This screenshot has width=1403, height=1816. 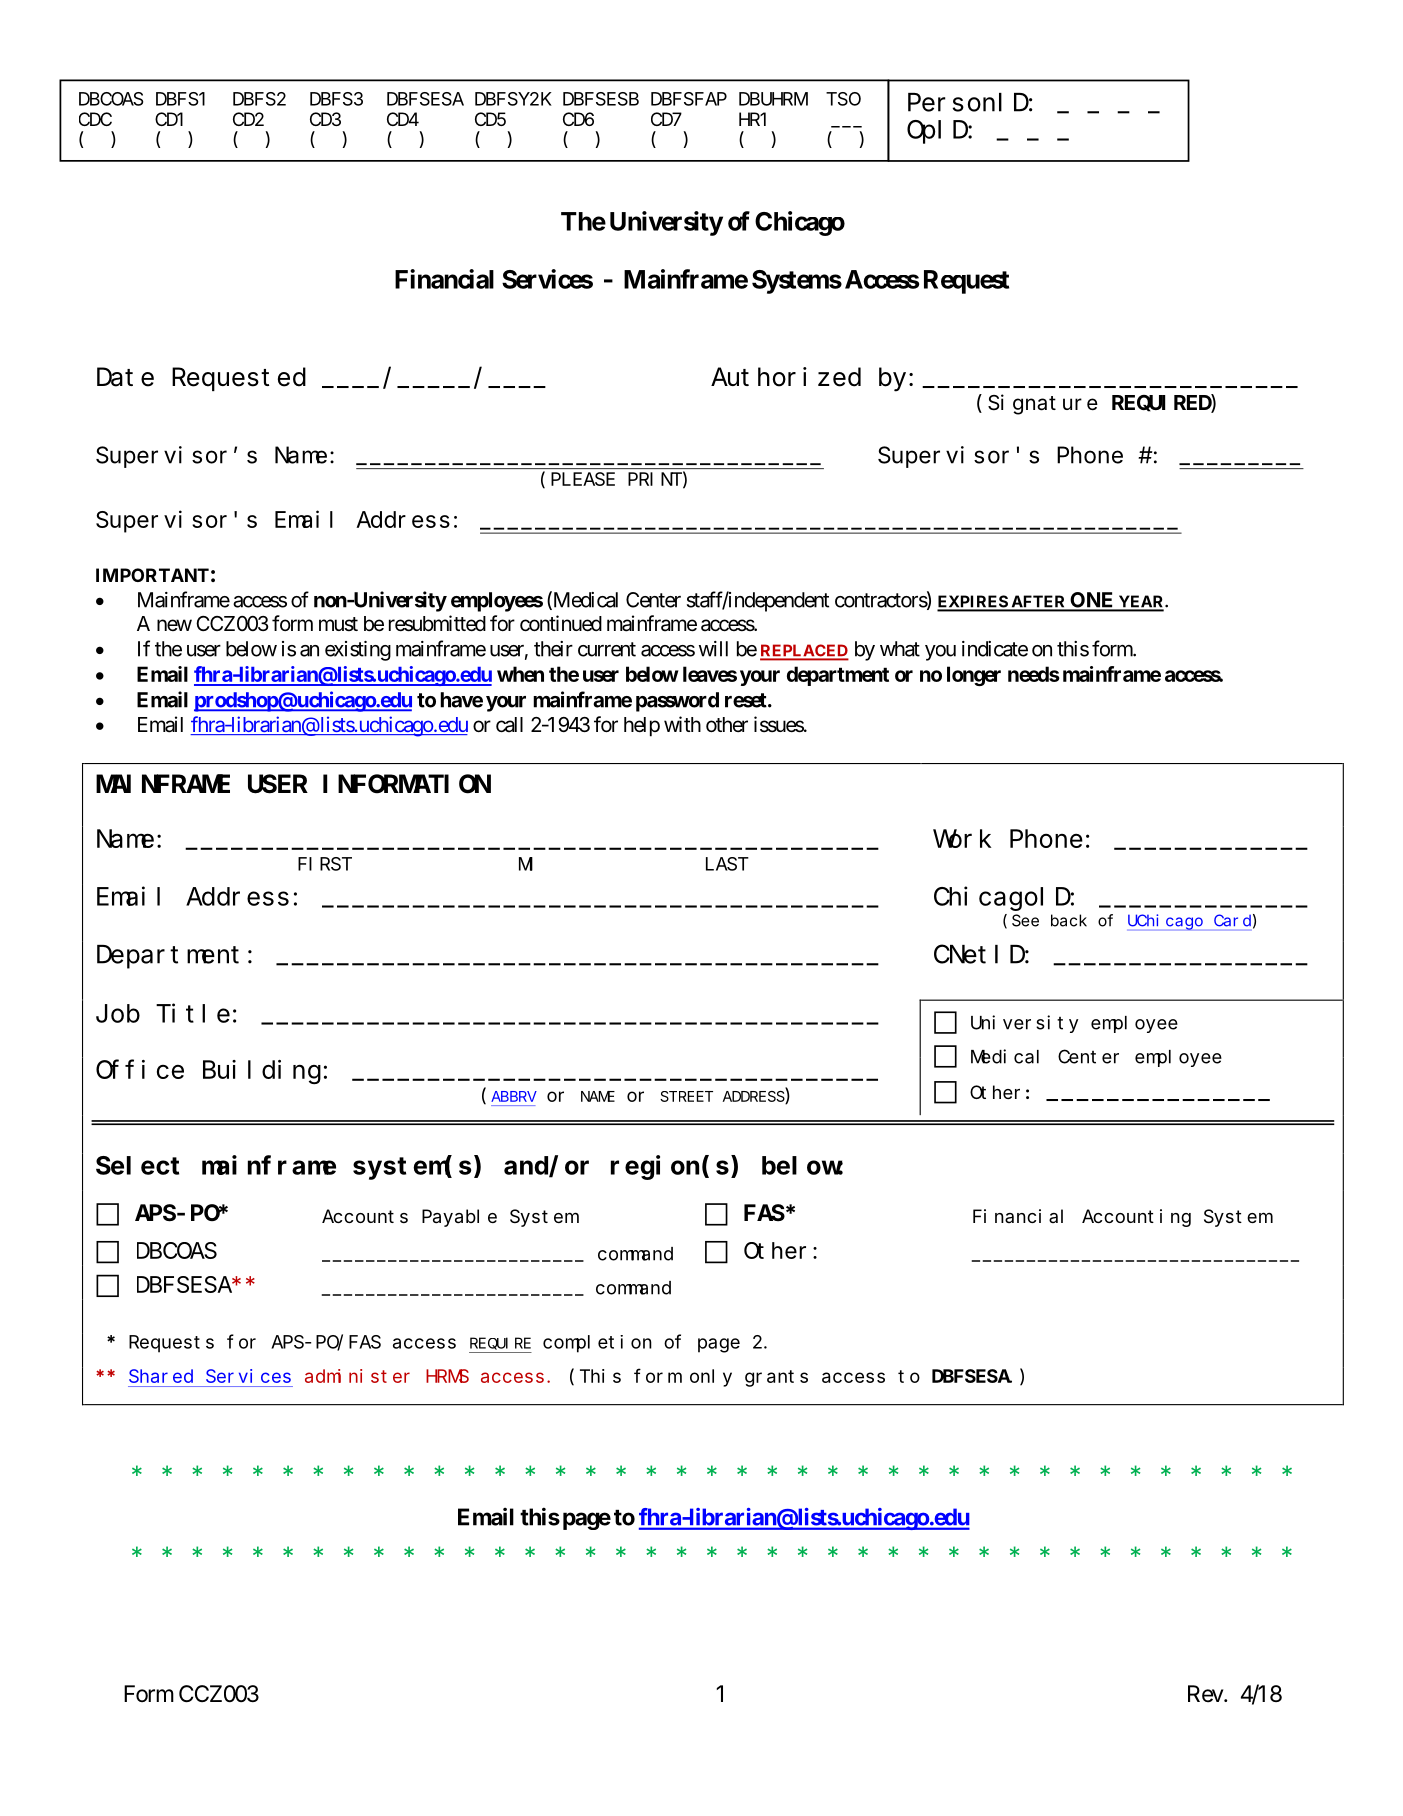 I want to click on PLEASE, so click(x=583, y=479).
